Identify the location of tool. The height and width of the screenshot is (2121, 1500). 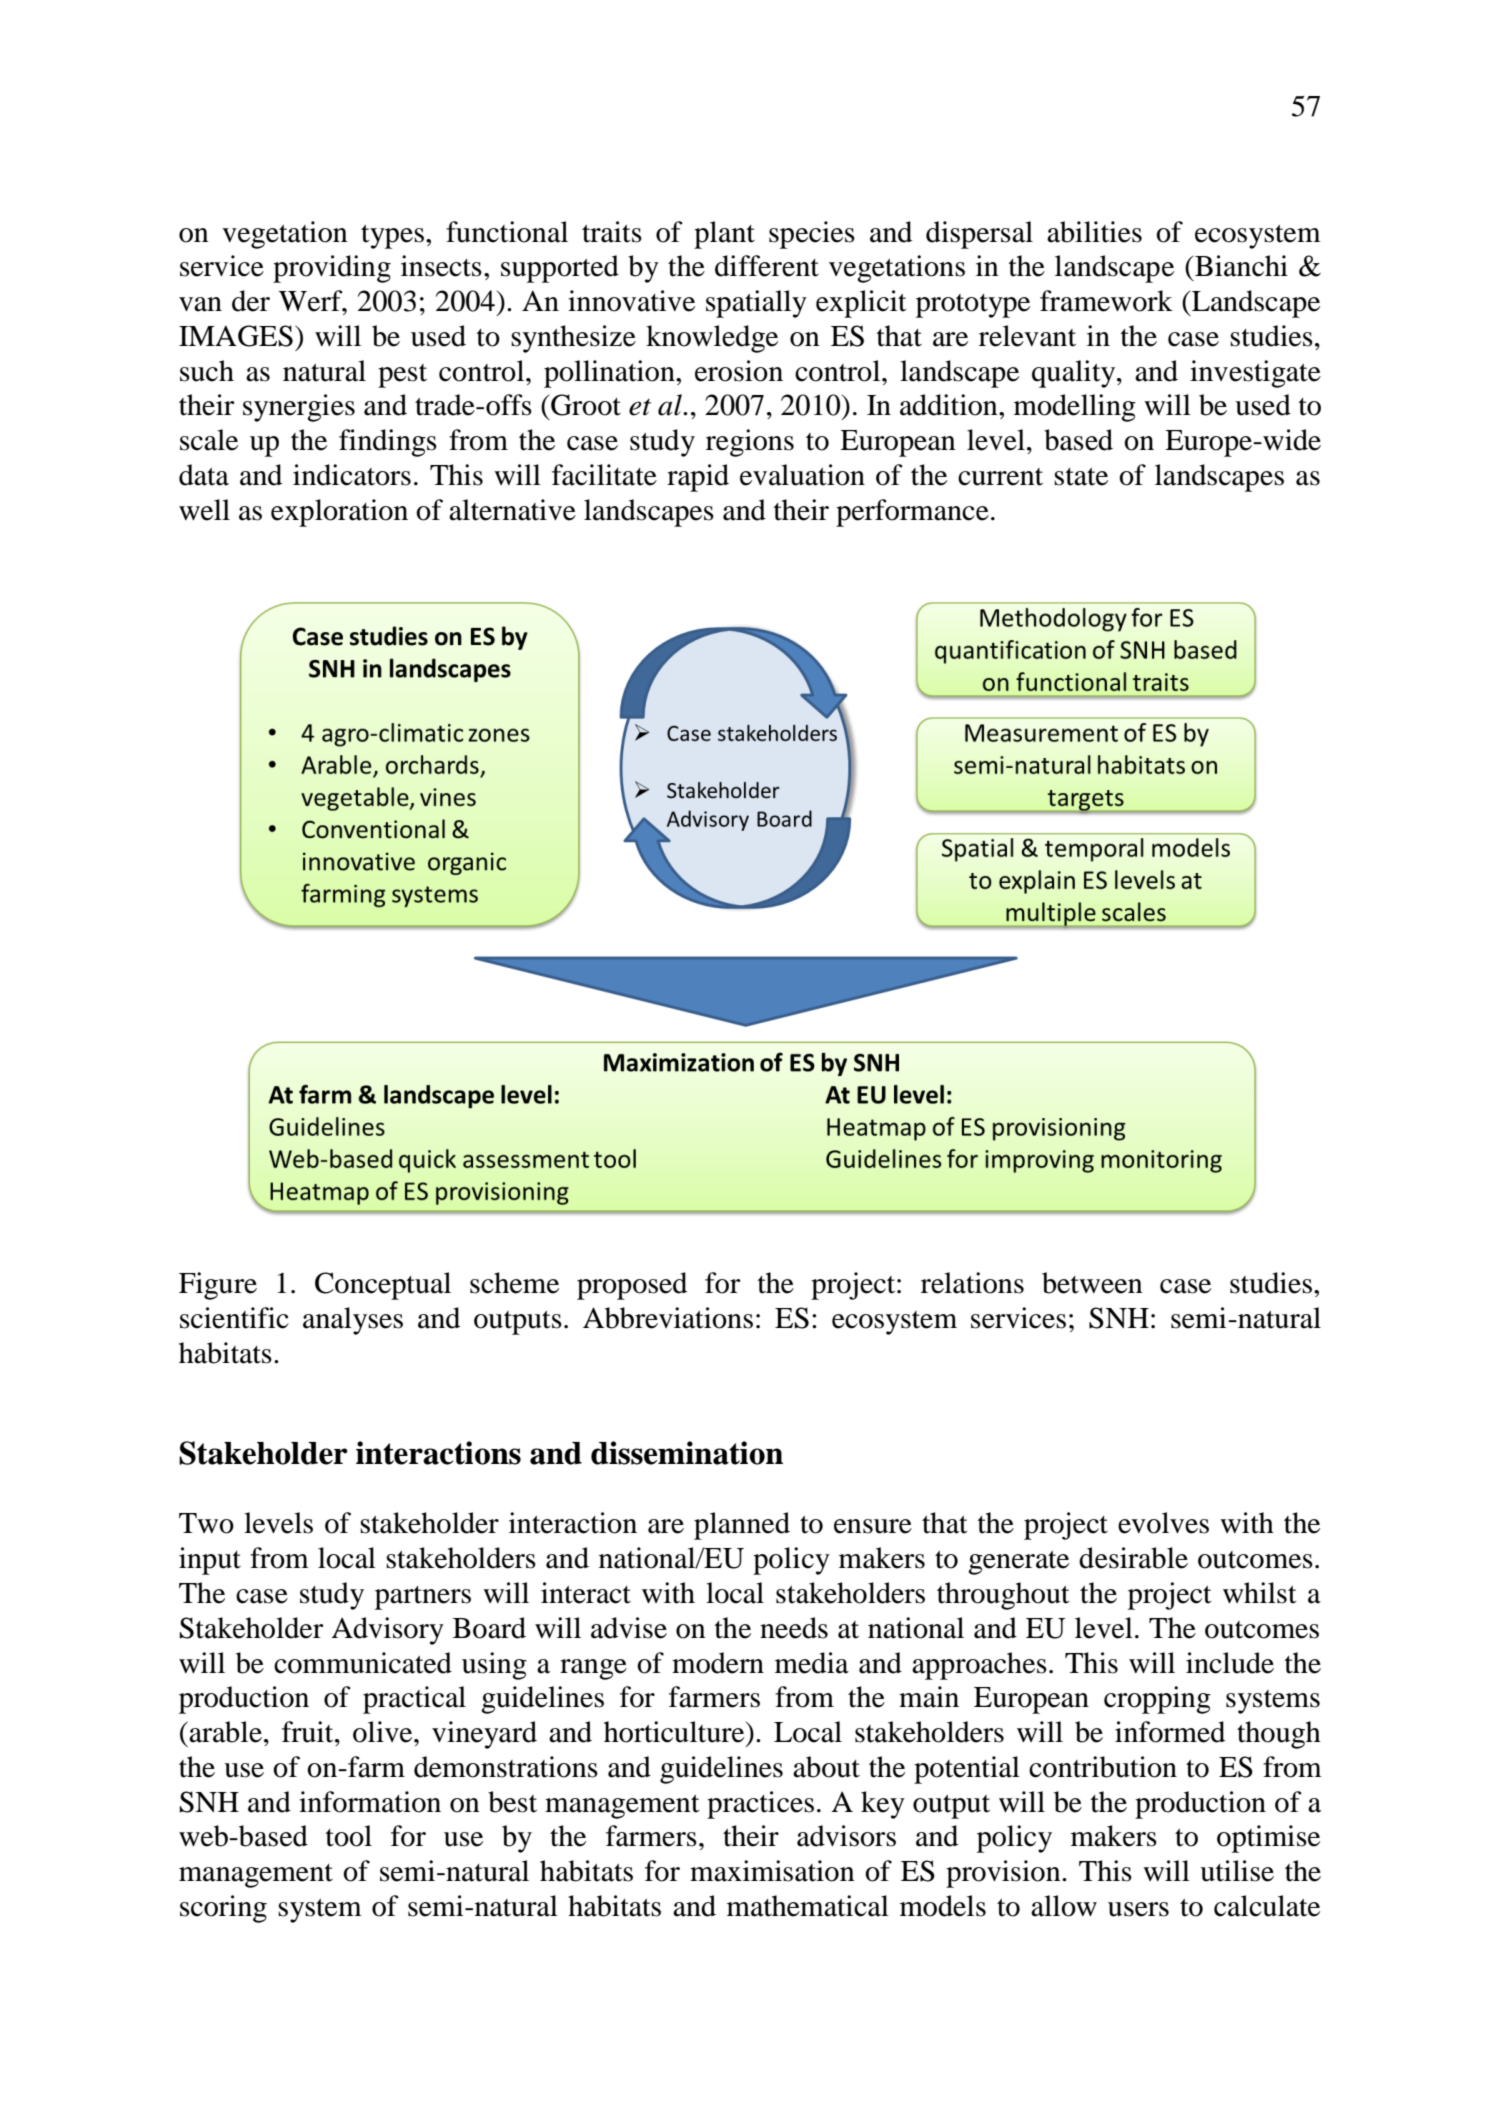
(349, 1836).
